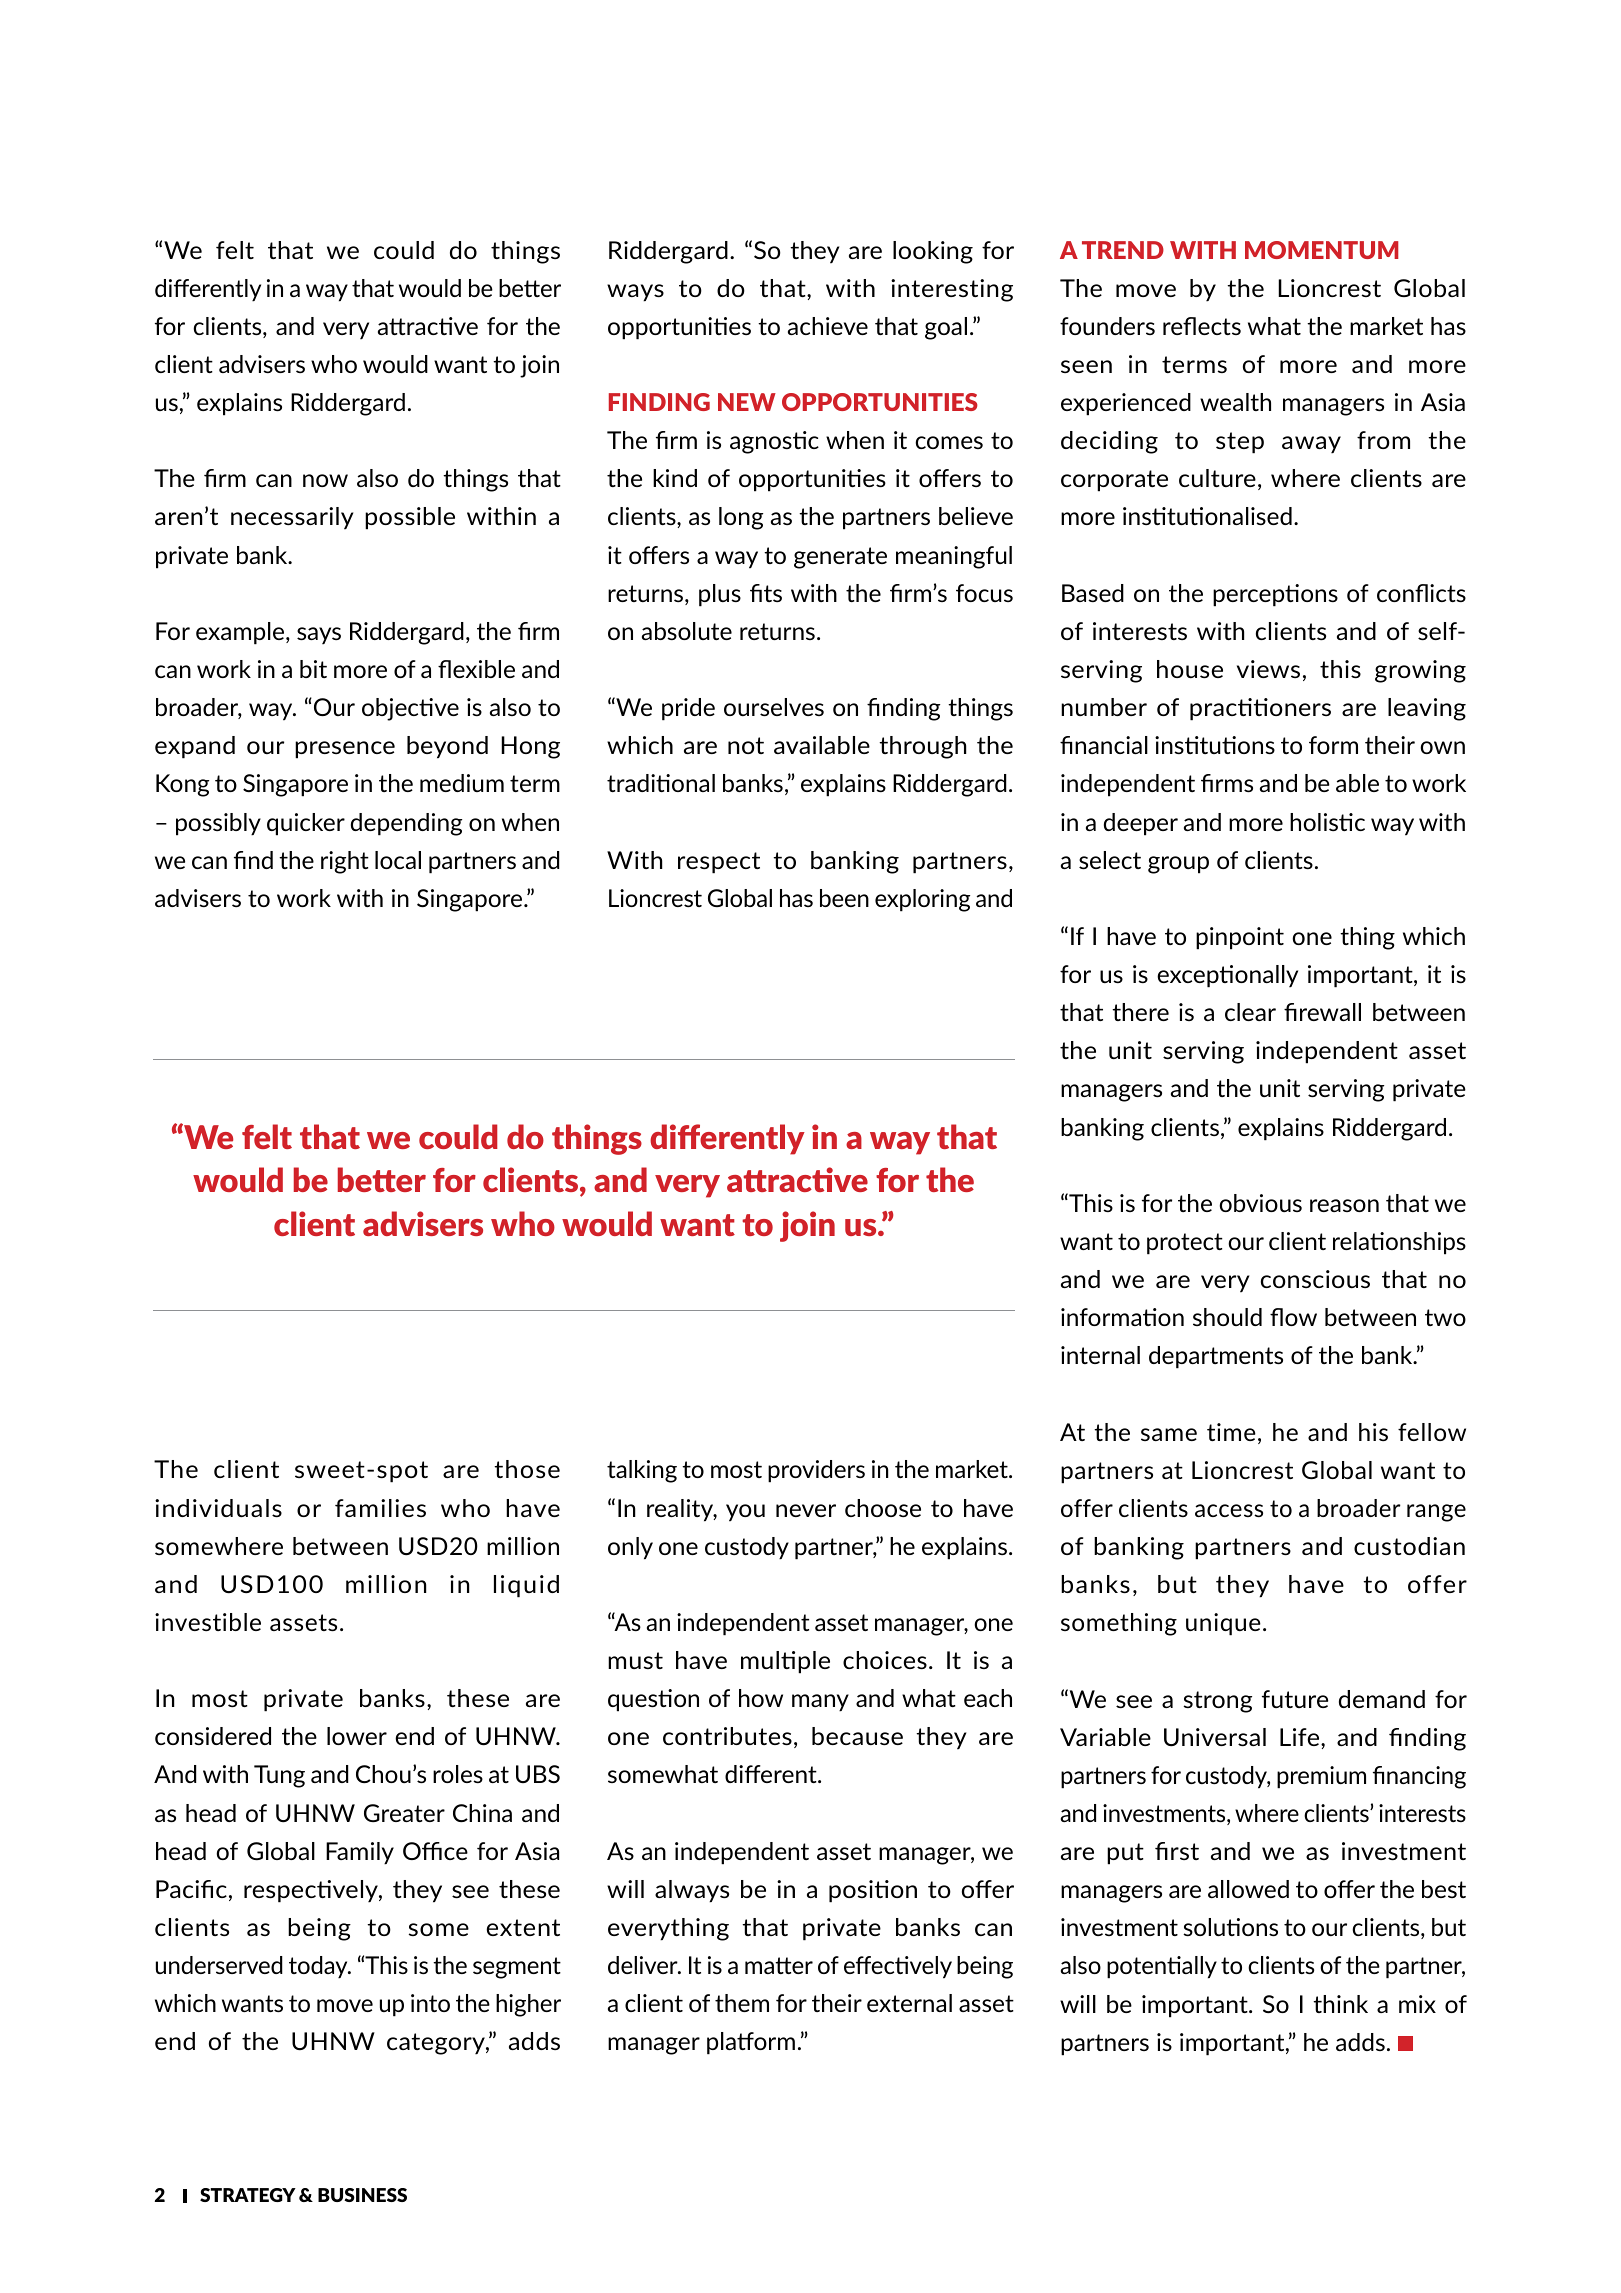 The height and width of the screenshot is (2293, 1621). Describe the element at coordinates (820, 1703) in the screenshot. I see `many` at that location.
